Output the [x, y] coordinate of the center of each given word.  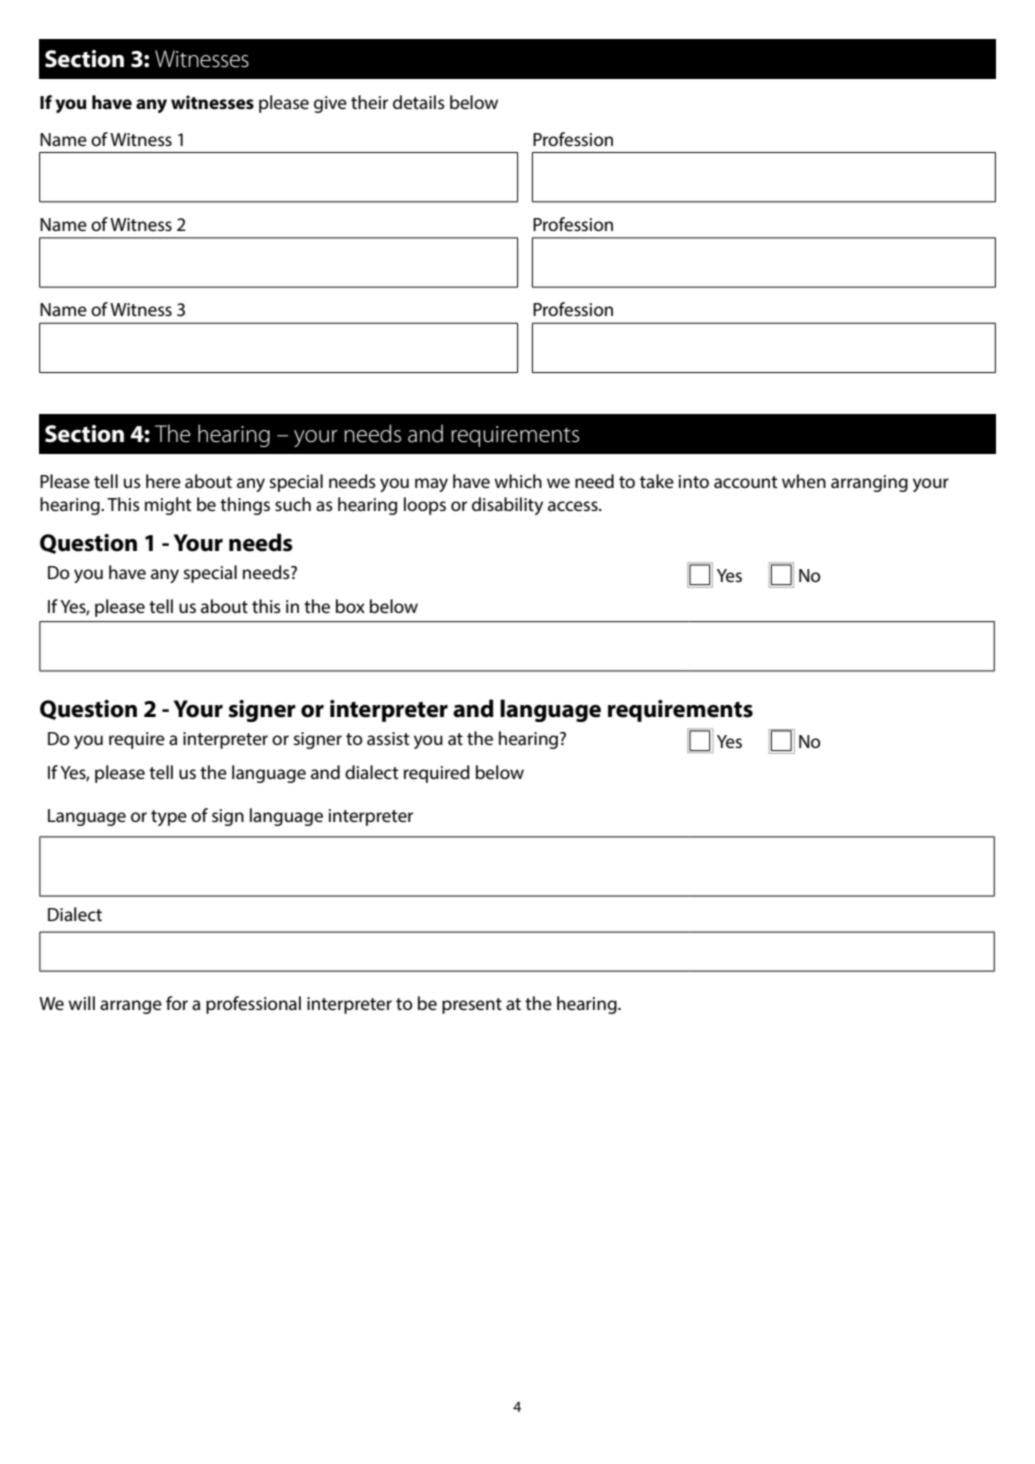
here [163, 481]
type [169, 818]
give [330, 104]
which [518, 481]
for [177, 1003]
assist [388, 738]
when [804, 481]
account [746, 482]
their [369, 102]
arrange [131, 1007]
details [419, 102]
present [472, 1006]
